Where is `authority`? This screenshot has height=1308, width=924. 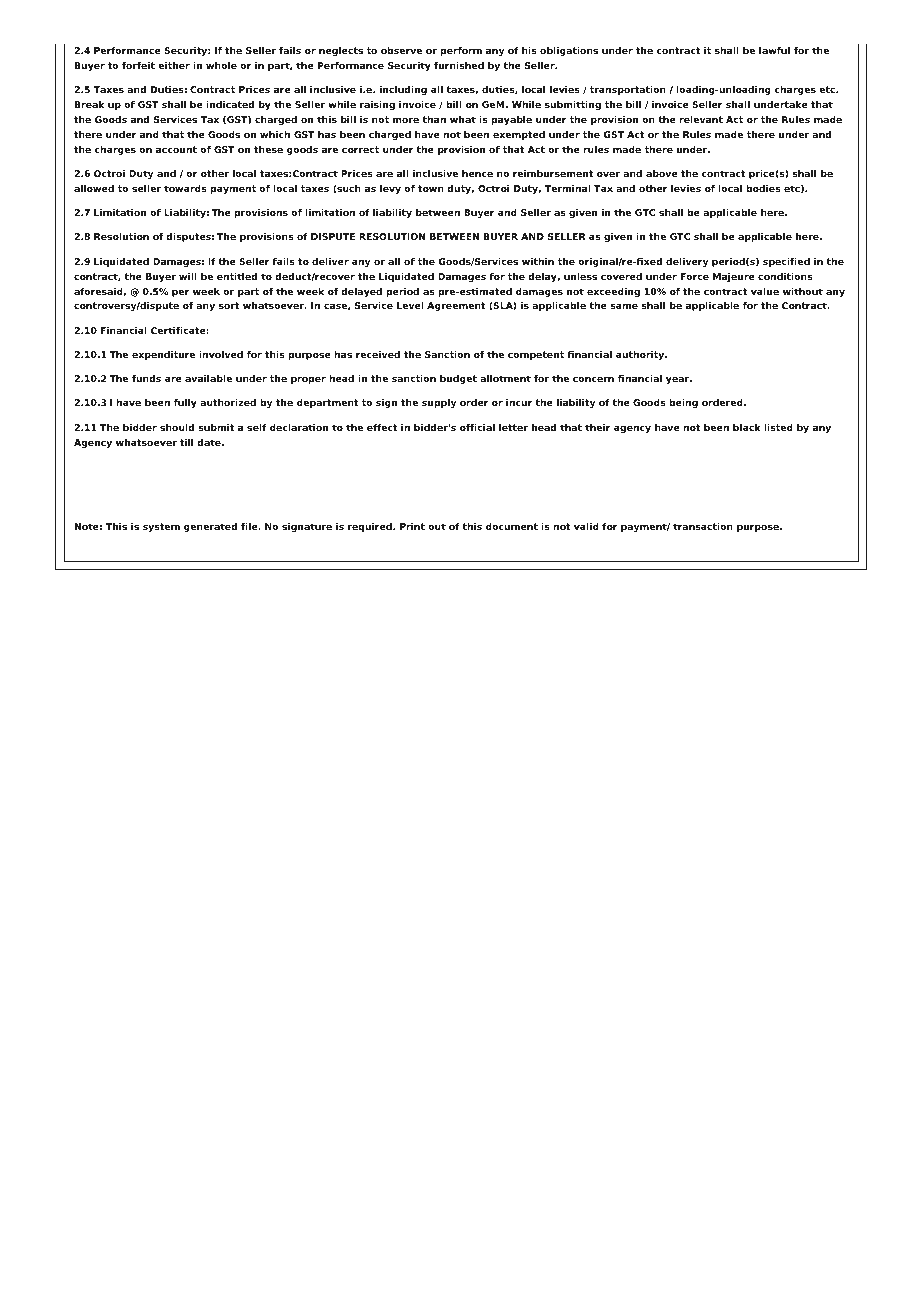
authority is located at coordinates (641, 355).
